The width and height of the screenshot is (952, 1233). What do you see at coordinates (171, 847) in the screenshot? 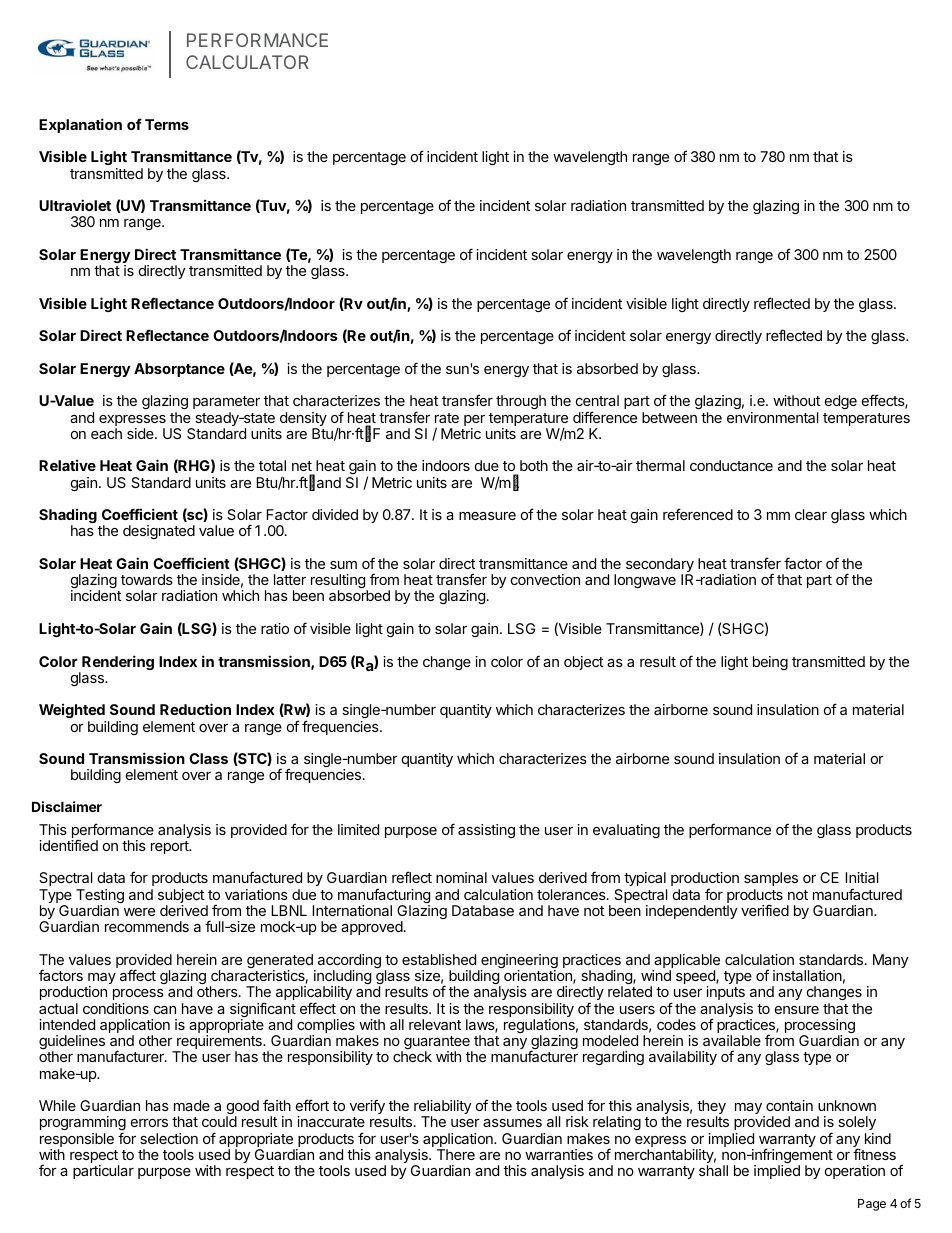
I see `report` at bounding box center [171, 847].
